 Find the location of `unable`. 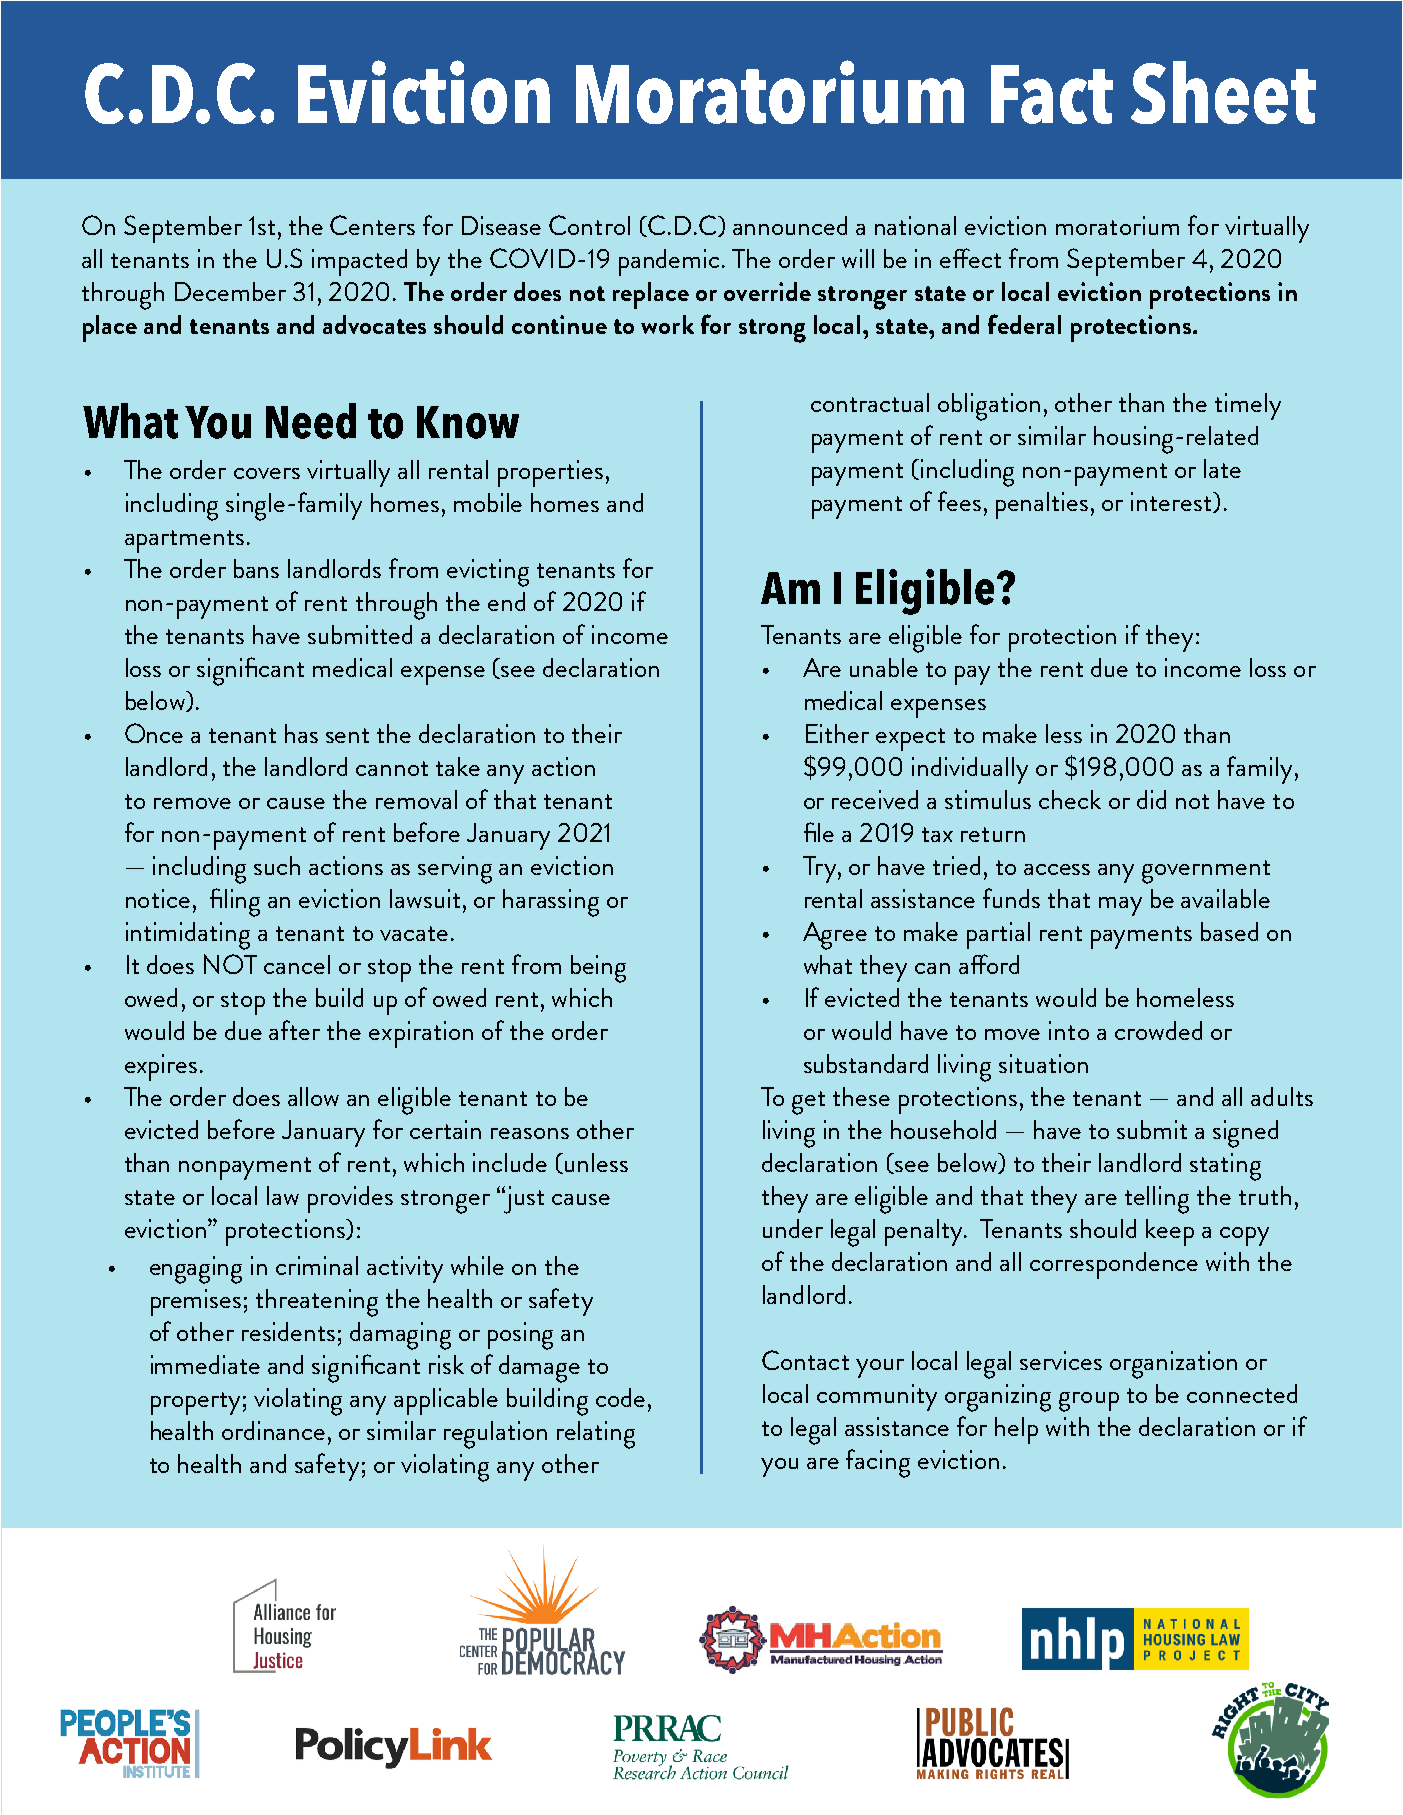

unable is located at coordinates (884, 667).
